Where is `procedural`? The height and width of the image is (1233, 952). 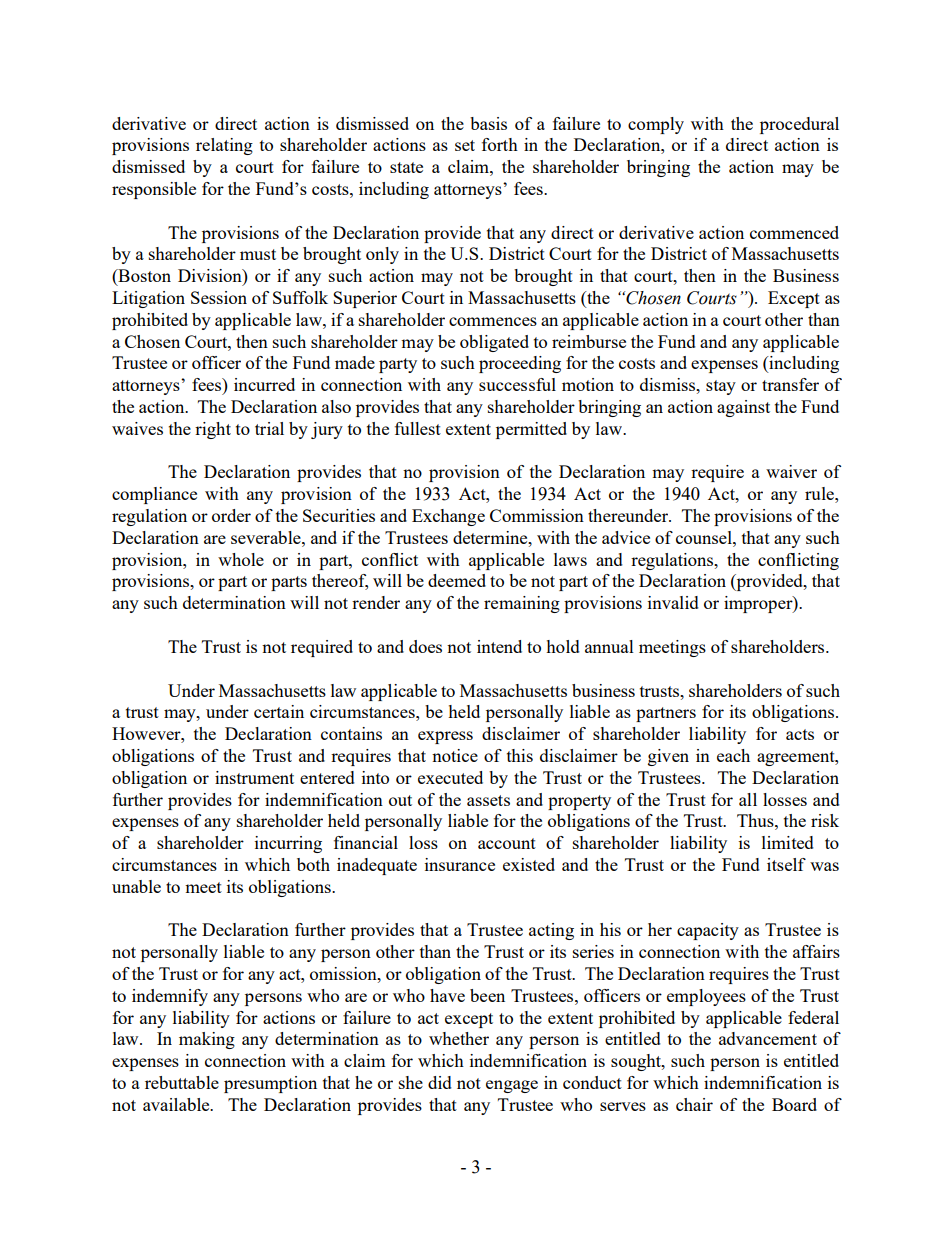 procedural is located at coordinates (799, 125).
